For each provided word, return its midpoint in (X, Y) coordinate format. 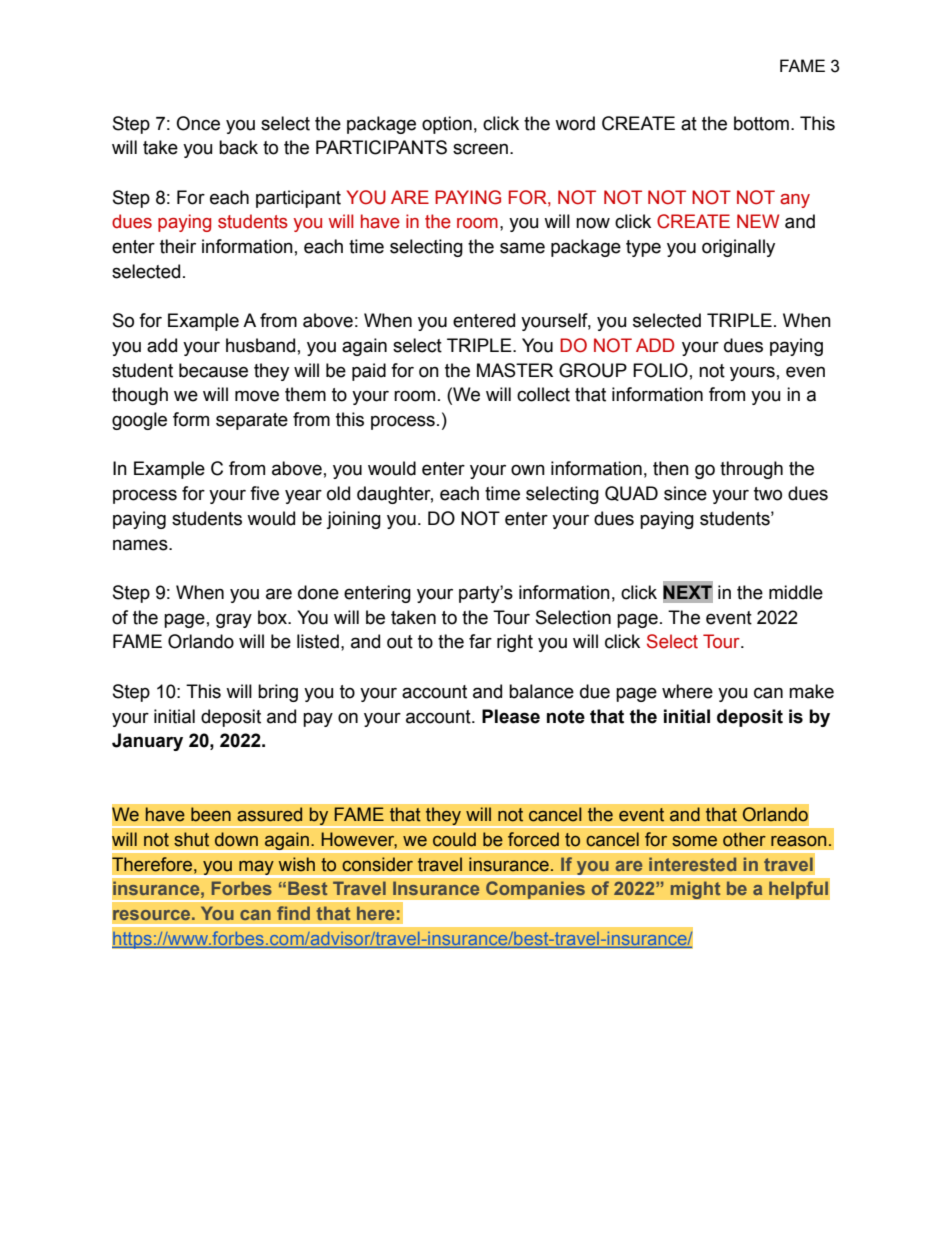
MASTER (515, 370)
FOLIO (660, 370)
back (238, 147)
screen (480, 149)
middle (796, 592)
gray (234, 620)
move (257, 396)
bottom (761, 123)
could (454, 839)
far (480, 641)
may (256, 869)
